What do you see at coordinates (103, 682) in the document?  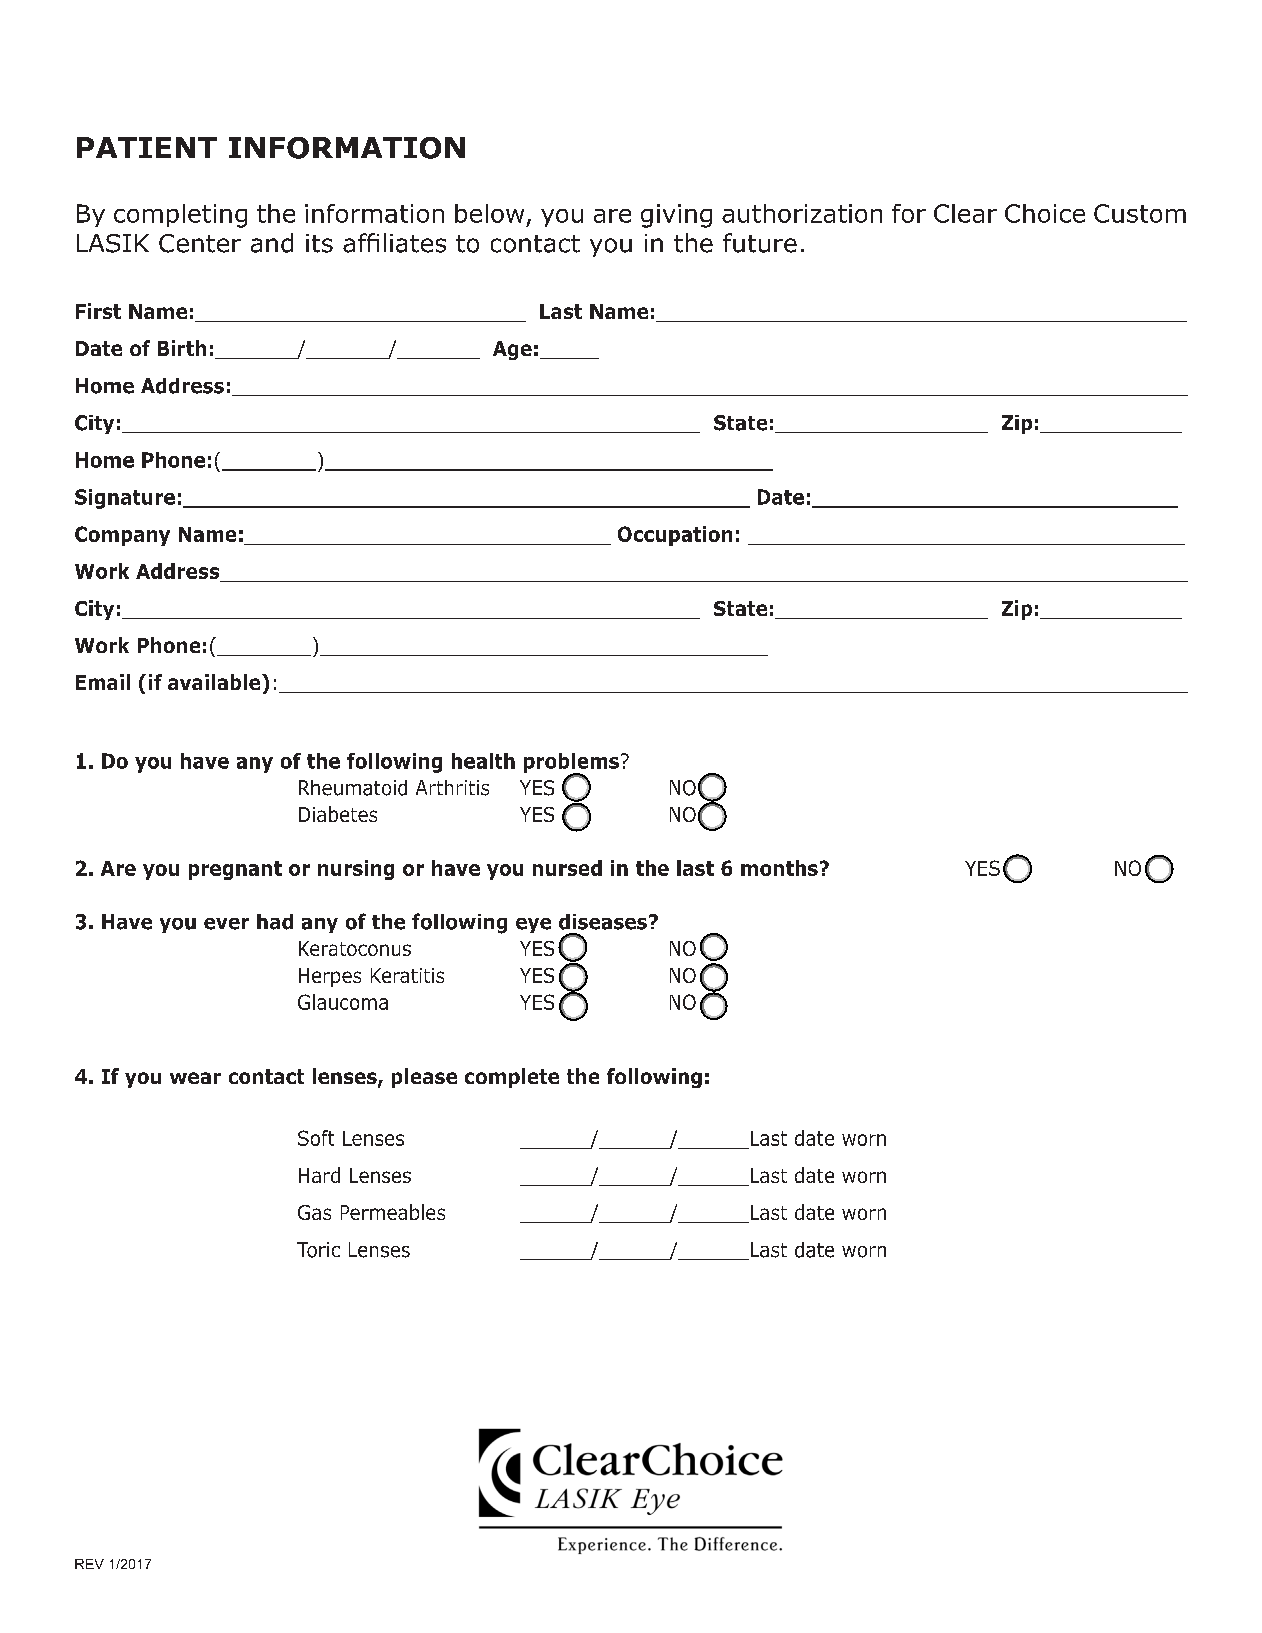 I see `Email` at bounding box center [103, 682].
